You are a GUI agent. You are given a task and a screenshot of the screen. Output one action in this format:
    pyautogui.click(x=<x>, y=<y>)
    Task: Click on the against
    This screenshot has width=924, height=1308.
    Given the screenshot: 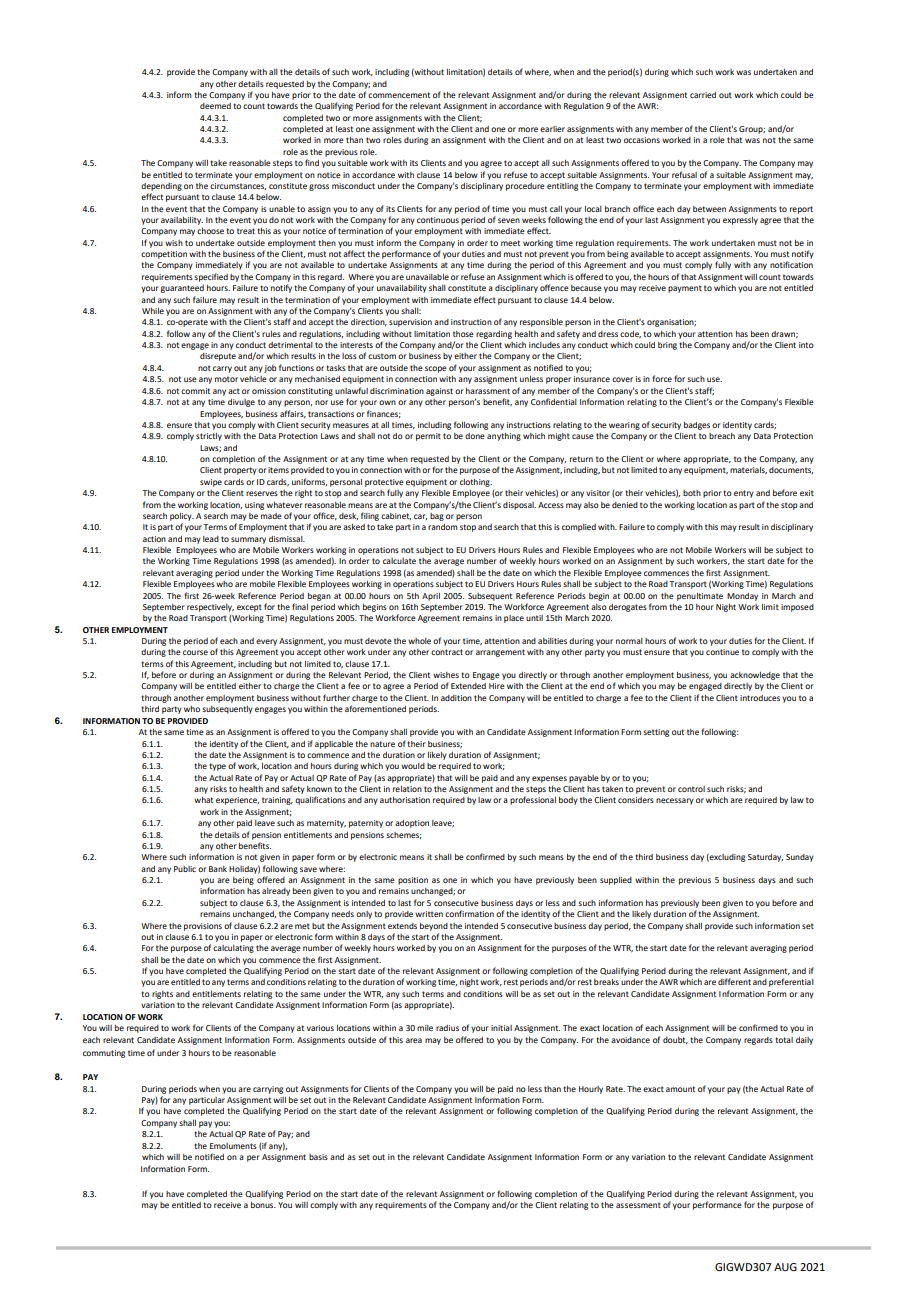 What is the action you would take?
    pyautogui.click(x=439, y=392)
